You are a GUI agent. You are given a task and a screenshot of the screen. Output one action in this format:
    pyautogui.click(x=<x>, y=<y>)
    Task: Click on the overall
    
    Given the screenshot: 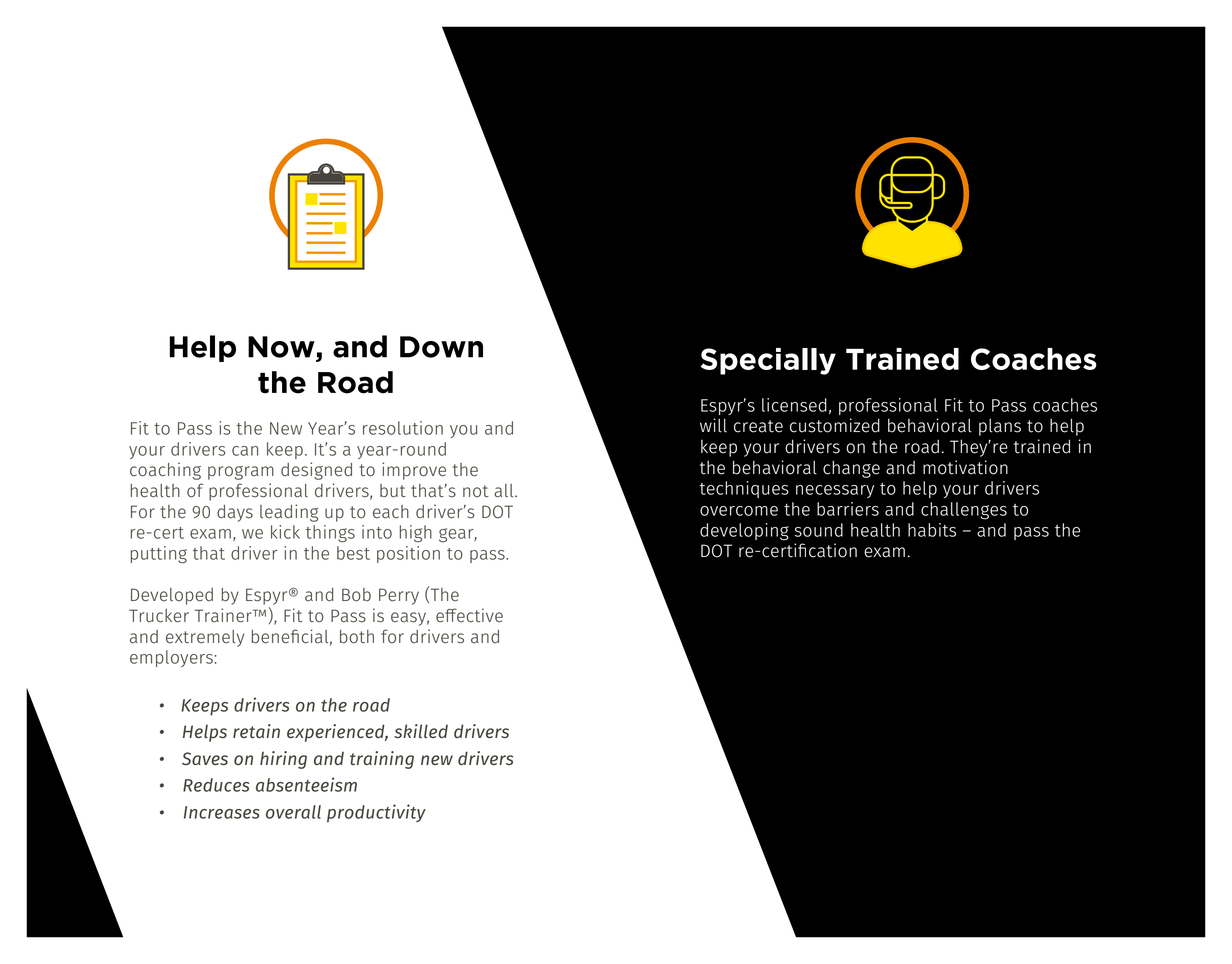 What is the action you would take?
    pyautogui.click(x=293, y=812)
